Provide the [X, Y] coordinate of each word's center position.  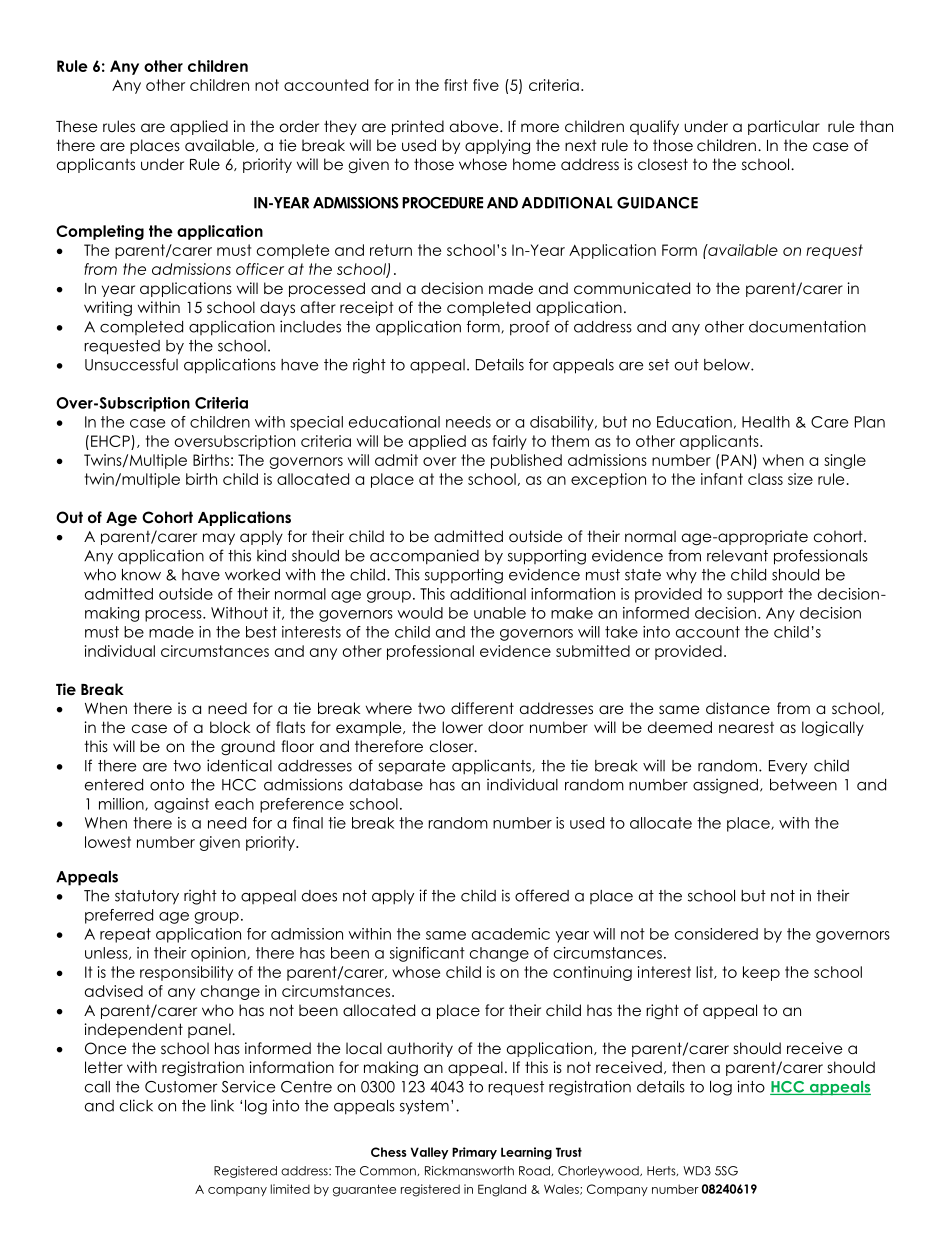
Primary [474, 1153]
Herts [662, 1171]
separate [411, 767]
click [136, 1105]
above [475, 126]
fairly [509, 442]
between [803, 785]
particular [784, 127]
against [181, 805]
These [77, 126]
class [765, 479]
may [219, 539]
